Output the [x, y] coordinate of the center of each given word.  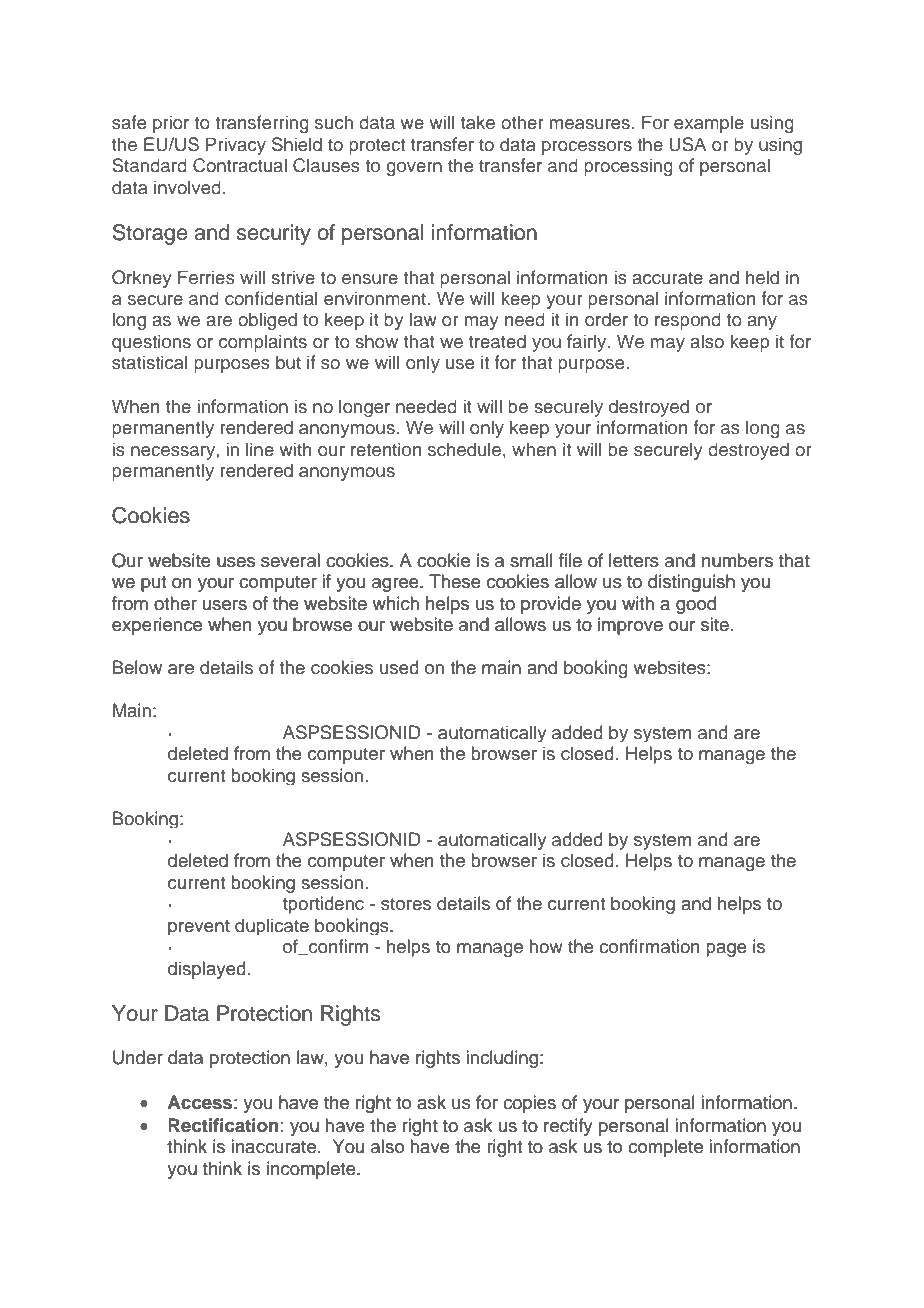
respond [688, 321]
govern [414, 169]
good [696, 605]
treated [497, 341]
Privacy [236, 146]
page [726, 950]
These [455, 581]
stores [406, 904]
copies [529, 1104]
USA [687, 144]
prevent [199, 927]
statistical [150, 362]
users [225, 605]
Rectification [223, 1125]
